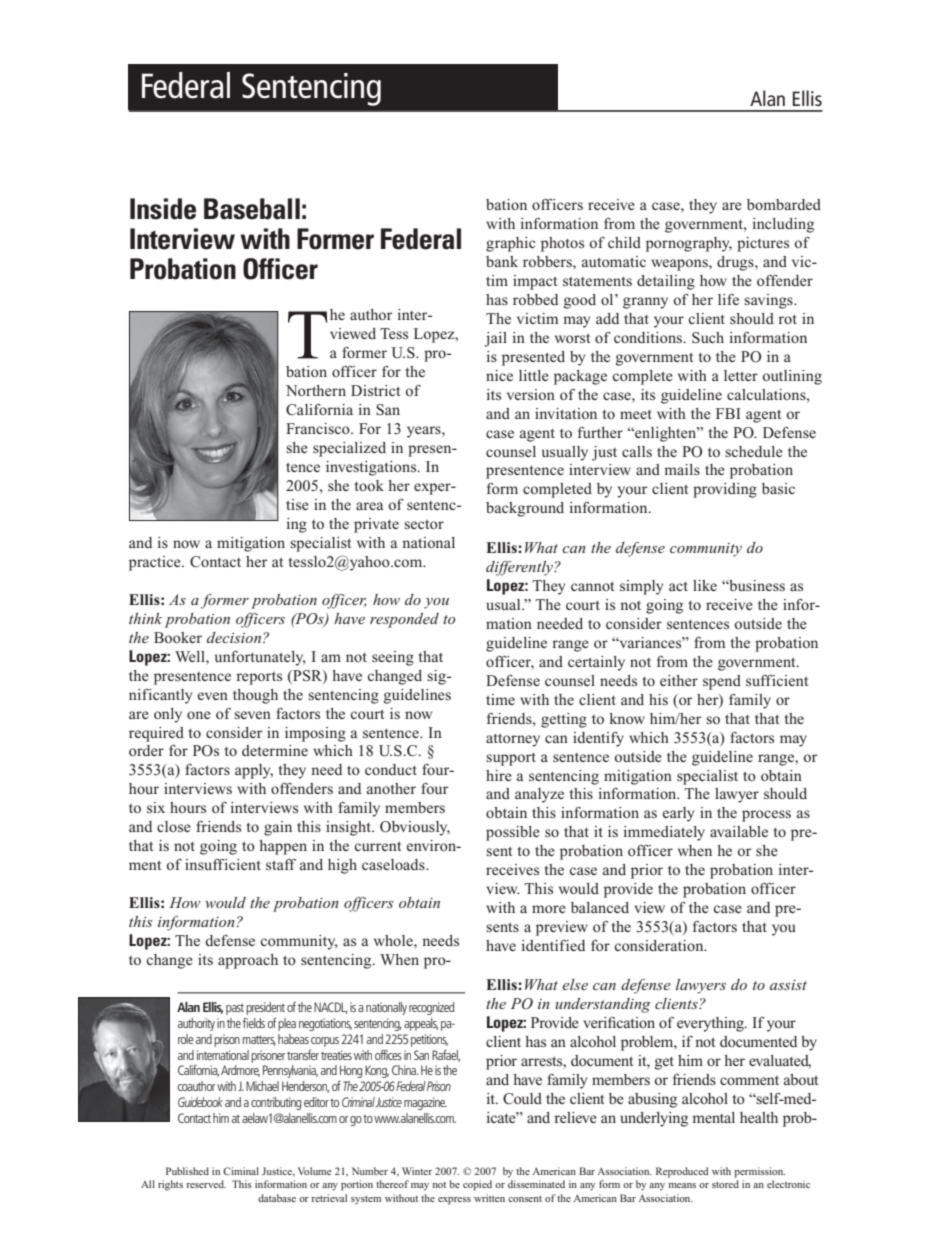 The width and height of the screenshot is (952, 1237). What do you see at coordinates (689, 244) in the screenshot?
I see `pornography` at bounding box center [689, 244].
